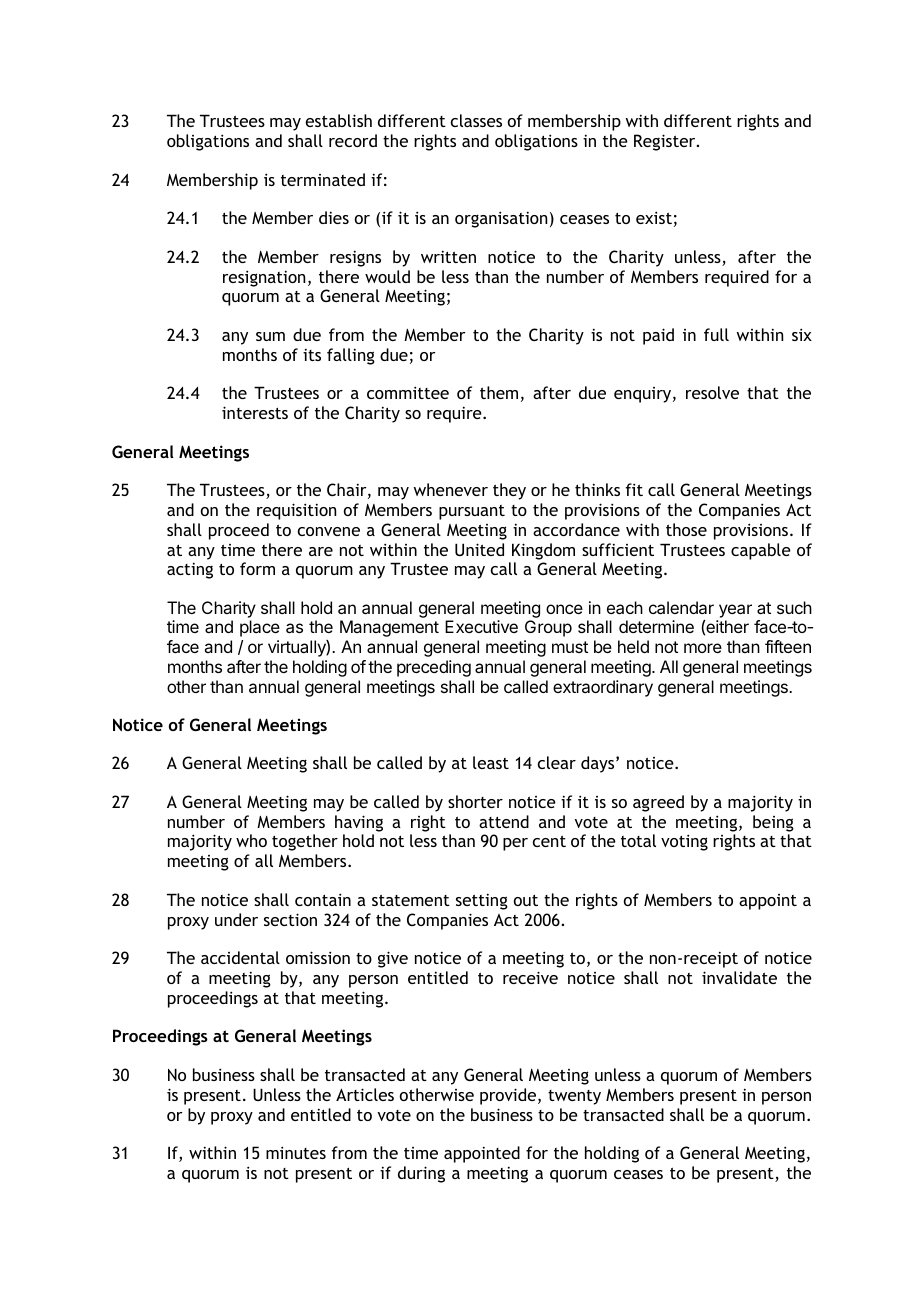 Image resolution: width=924 pixels, height=1308 pixels. What do you see at coordinates (251, 840) in the screenshot?
I see `who` at bounding box center [251, 840].
